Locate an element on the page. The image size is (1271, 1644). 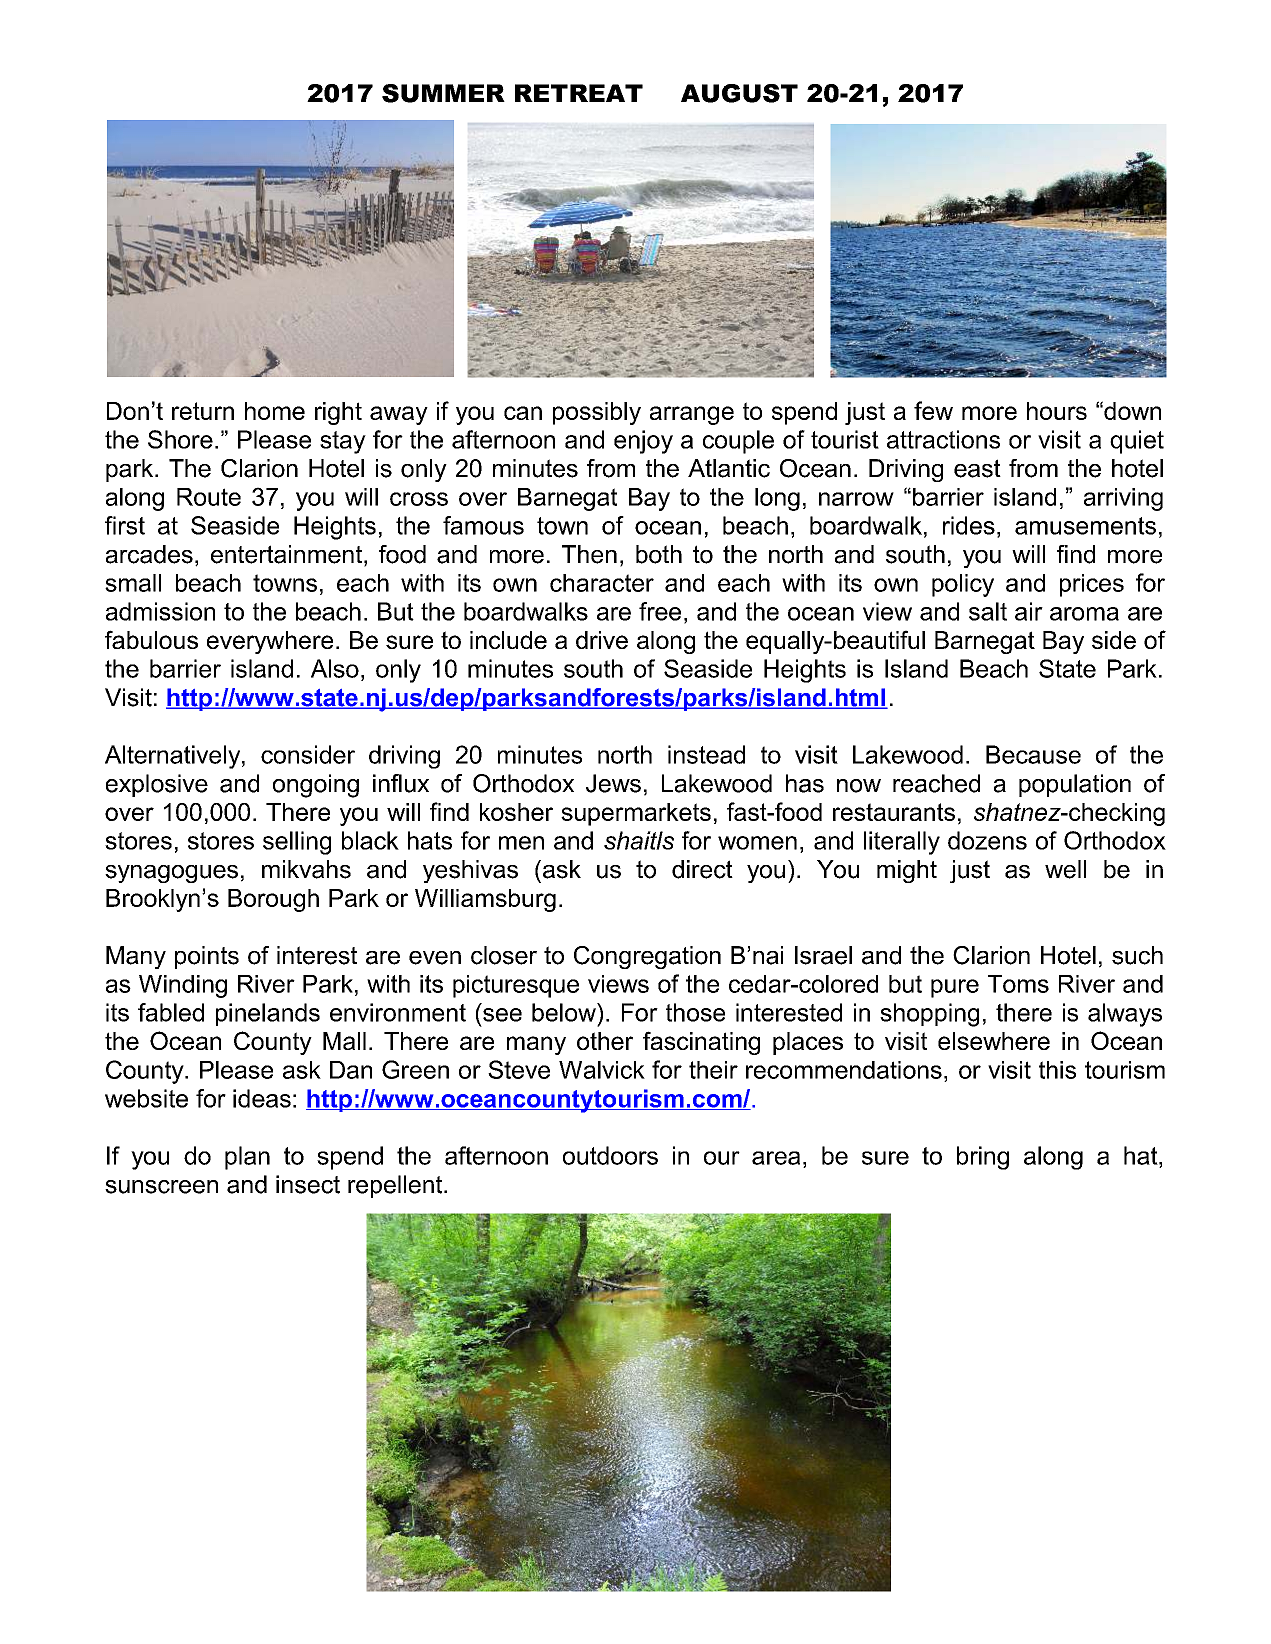
SUMMER is located at coordinates (443, 93).
